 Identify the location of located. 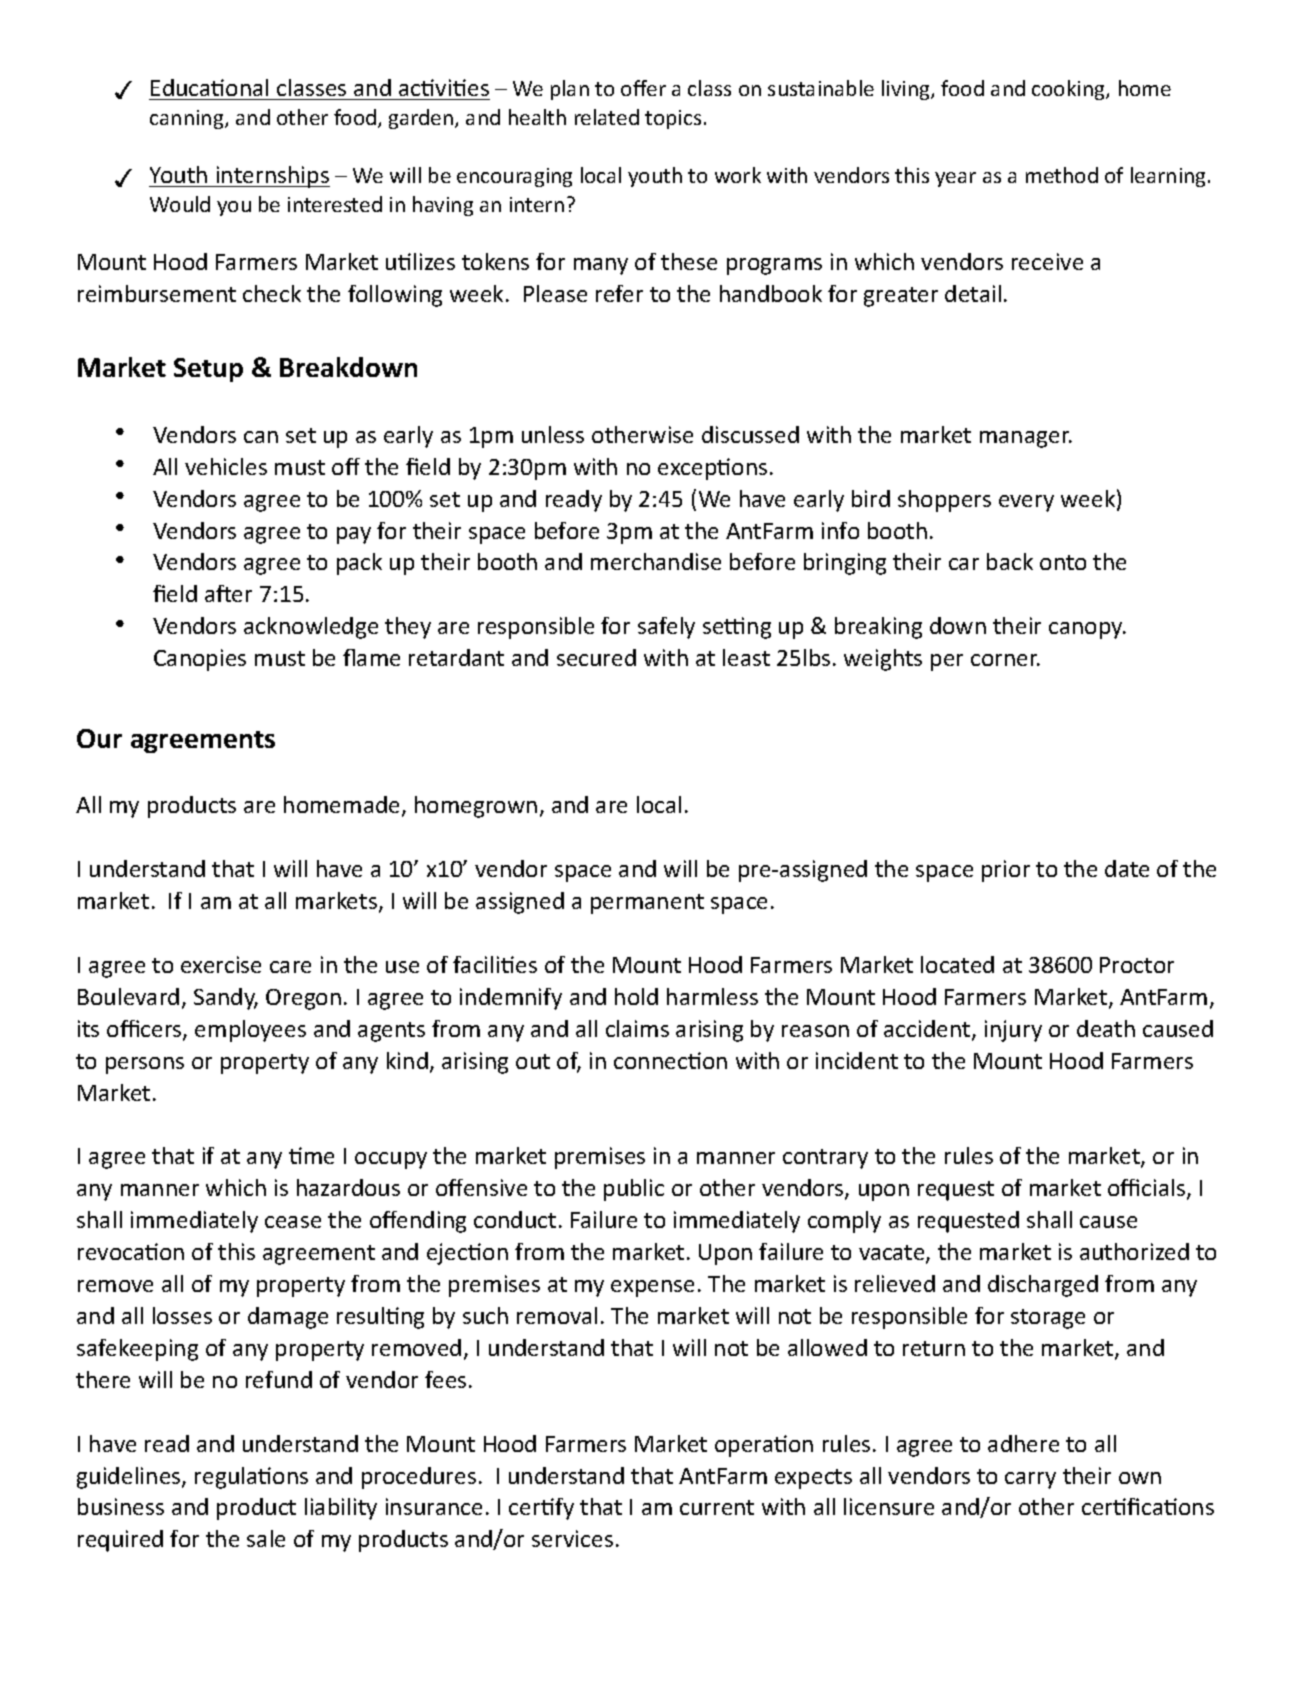
(957, 964).
